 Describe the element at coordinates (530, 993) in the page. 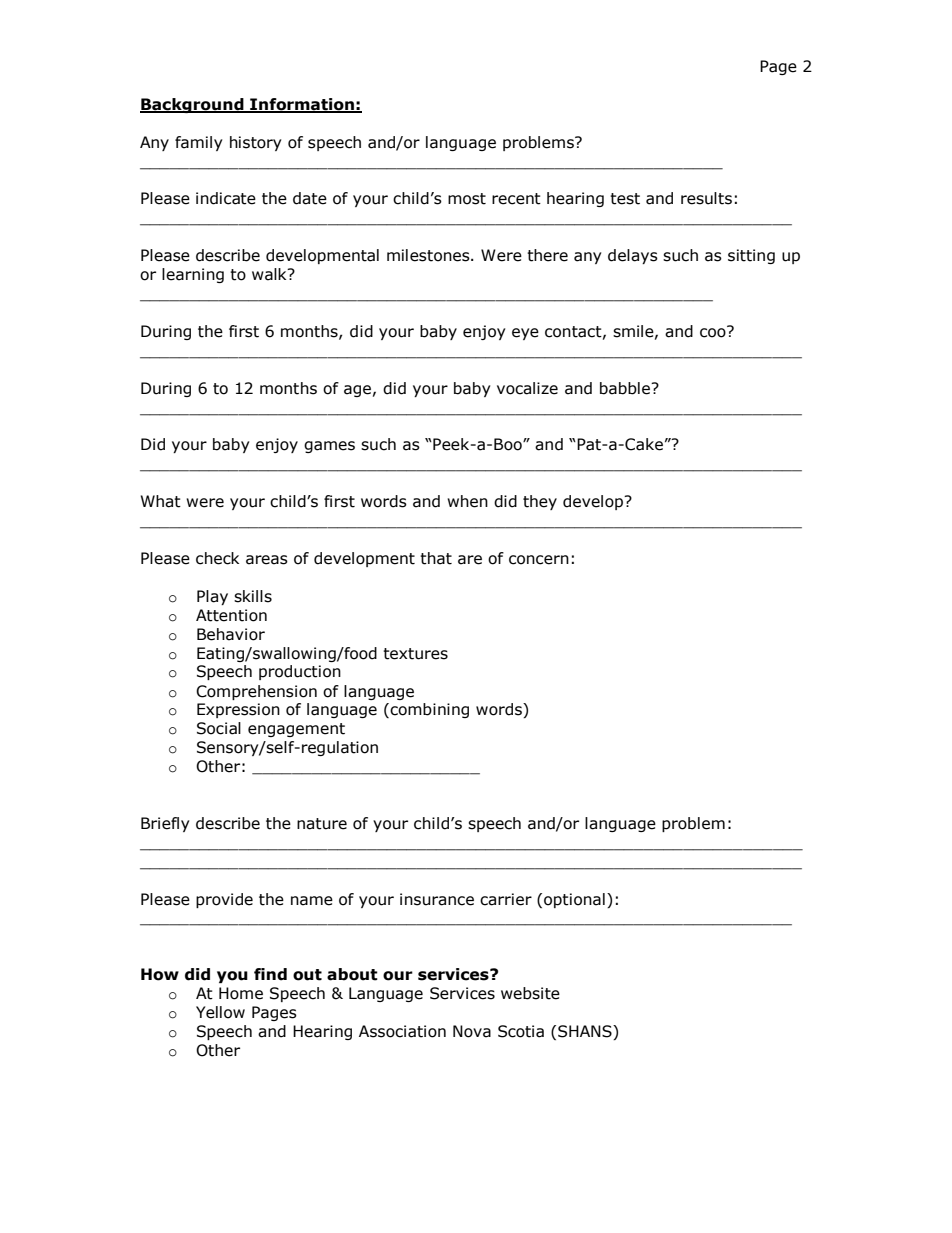

I see `website` at that location.
